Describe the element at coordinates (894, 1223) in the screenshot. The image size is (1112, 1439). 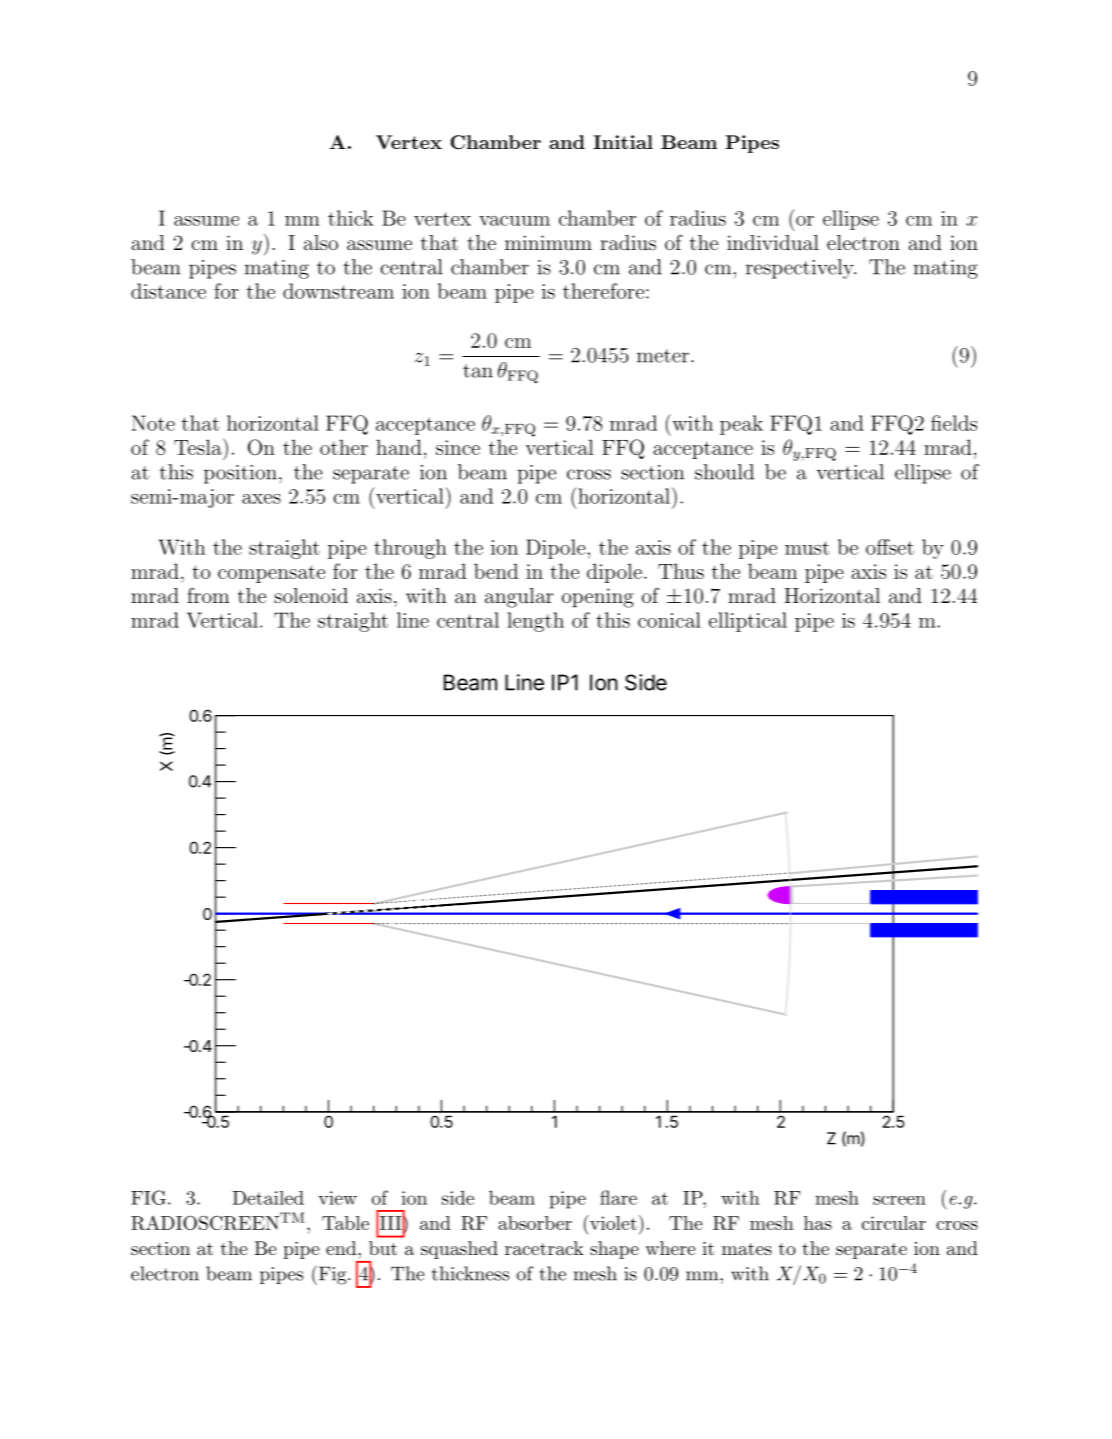
I see `circular` at that location.
